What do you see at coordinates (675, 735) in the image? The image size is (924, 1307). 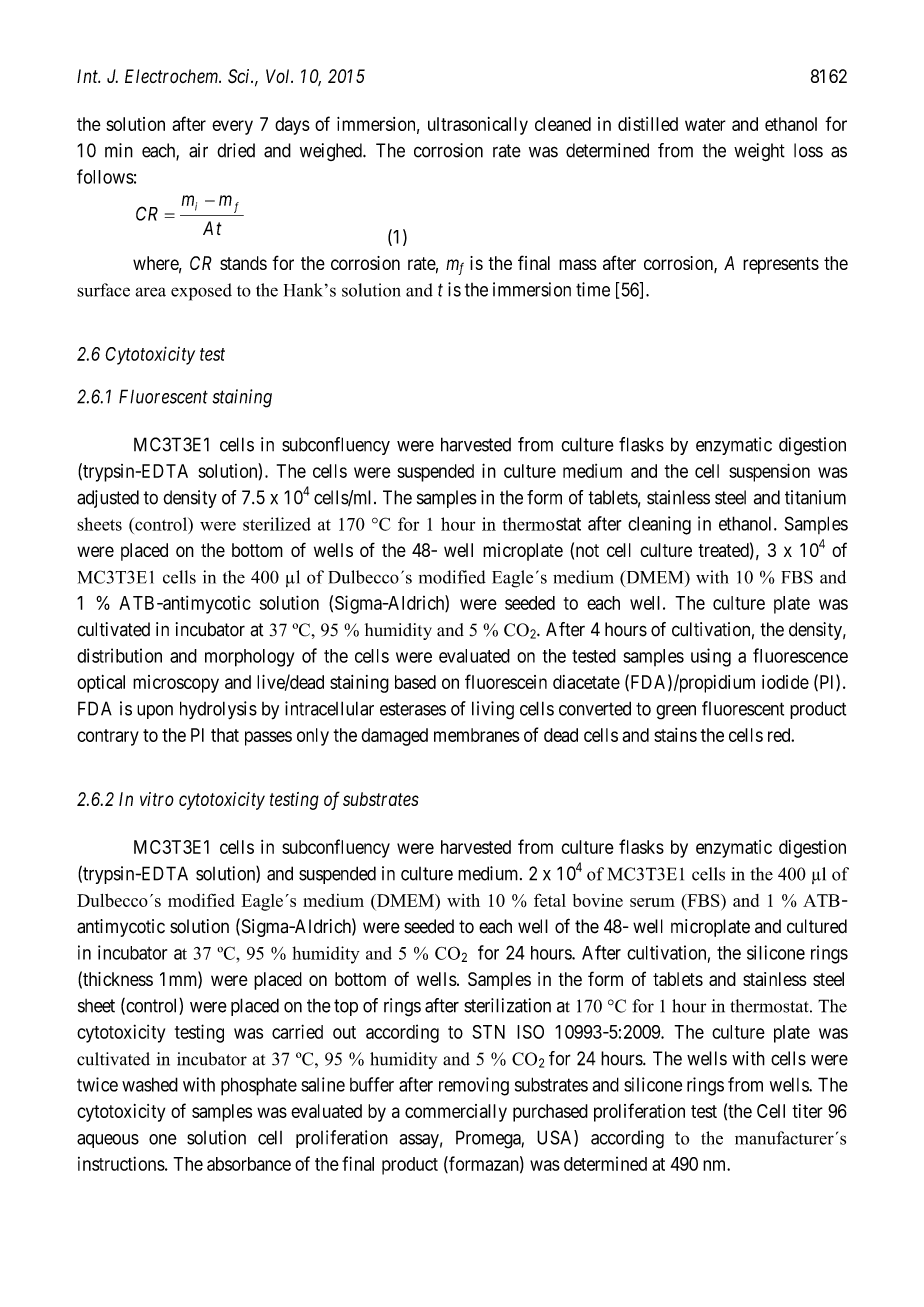 I see `stains` at bounding box center [675, 735].
